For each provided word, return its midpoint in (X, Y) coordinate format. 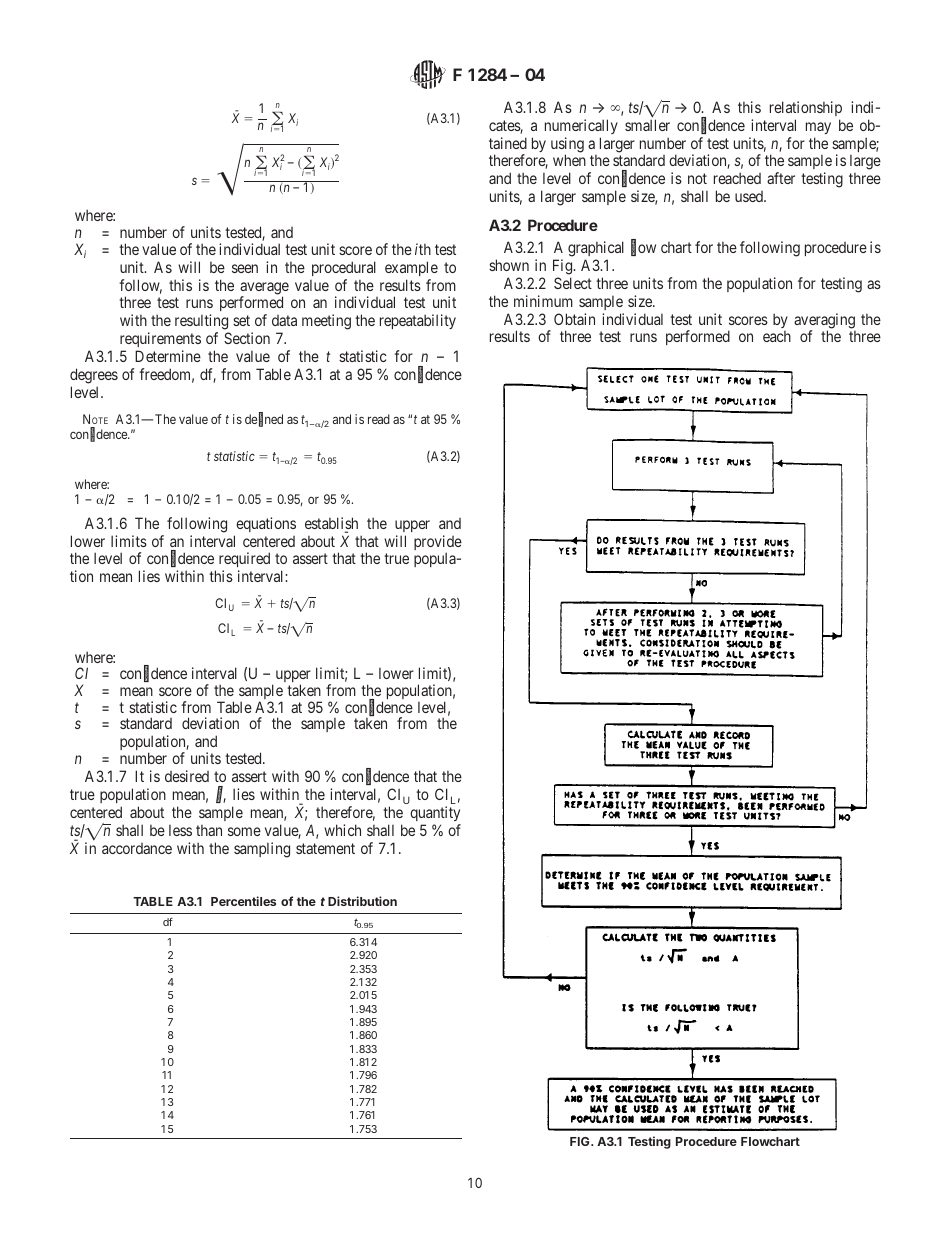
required (244, 561)
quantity (435, 813)
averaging (824, 322)
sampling (262, 850)
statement (325, 848)
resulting (202, 323)
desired (187, 776)
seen (245, 268)
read (379, 419)
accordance (137, 848)
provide (438, 544)
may (818, 128)
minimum (543, 301)
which (342, 830)
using (567, 146)
